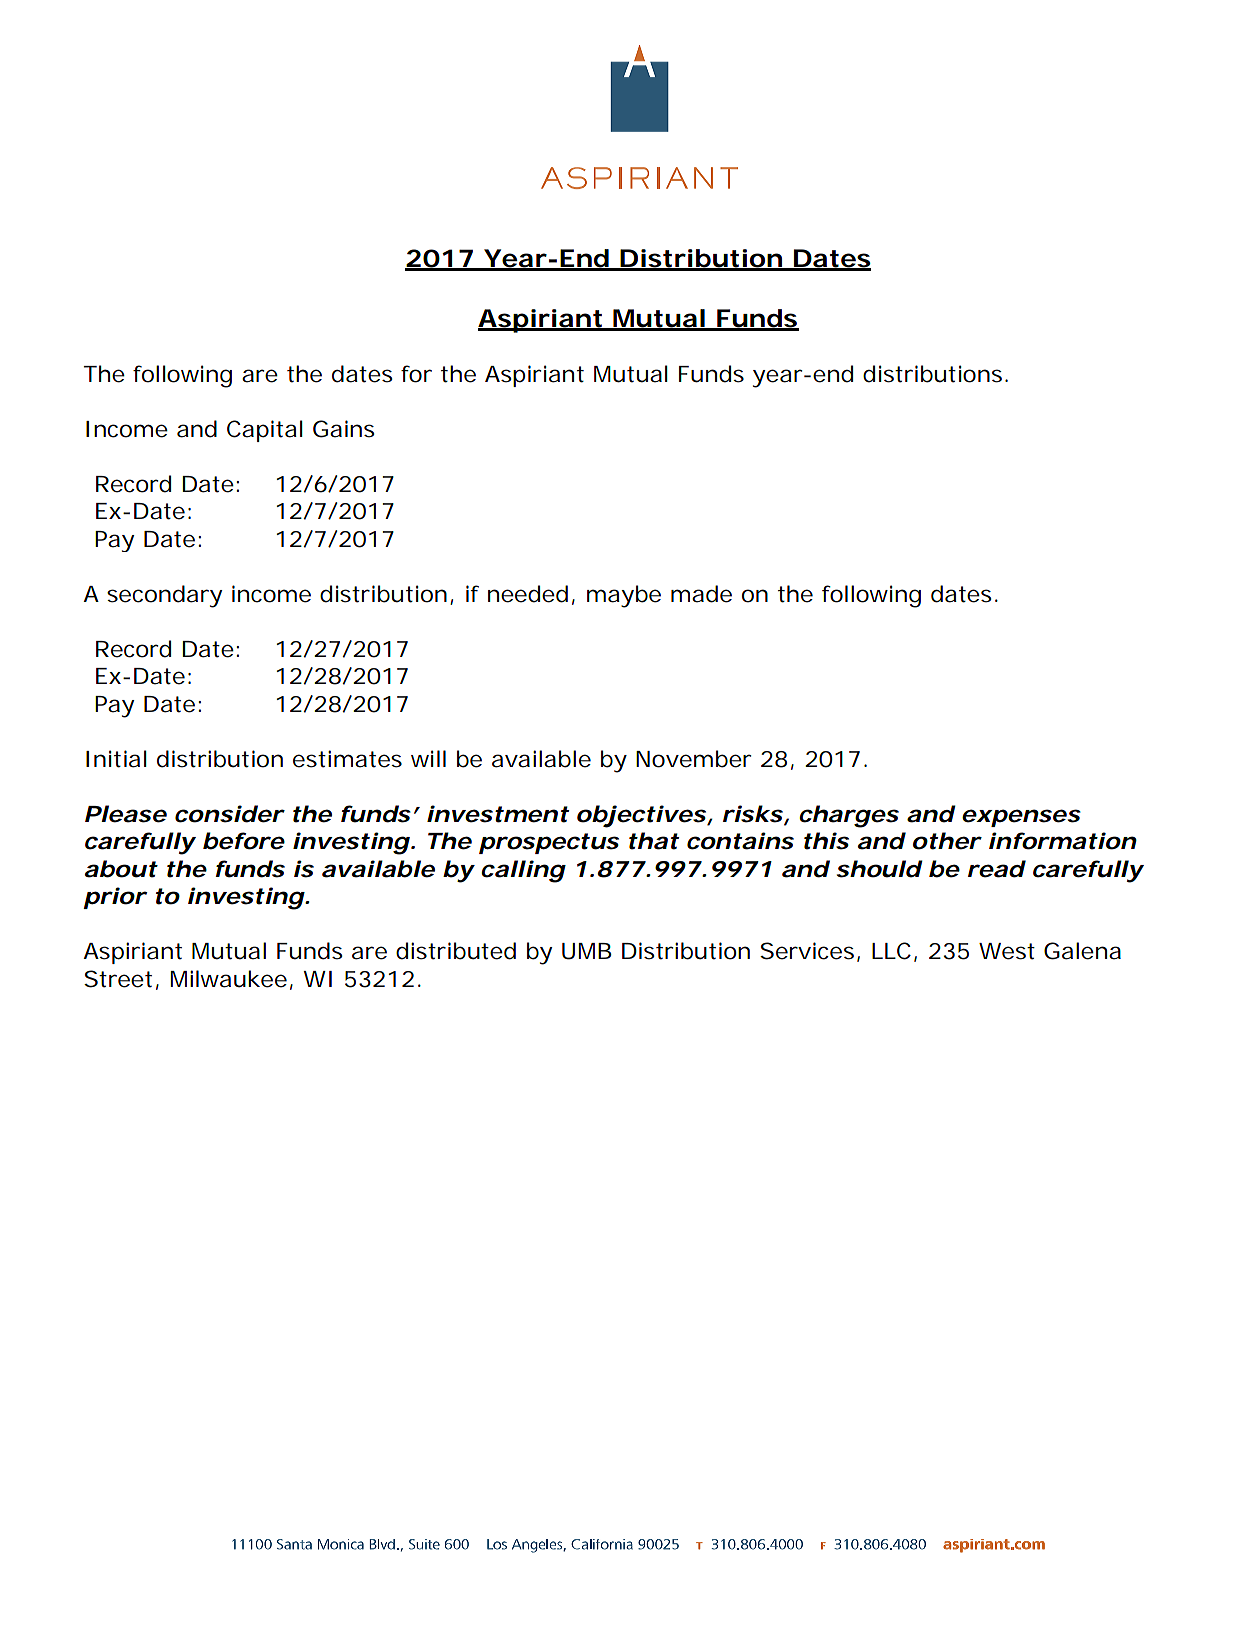  I want to click on Capital, so click(265, 431).
